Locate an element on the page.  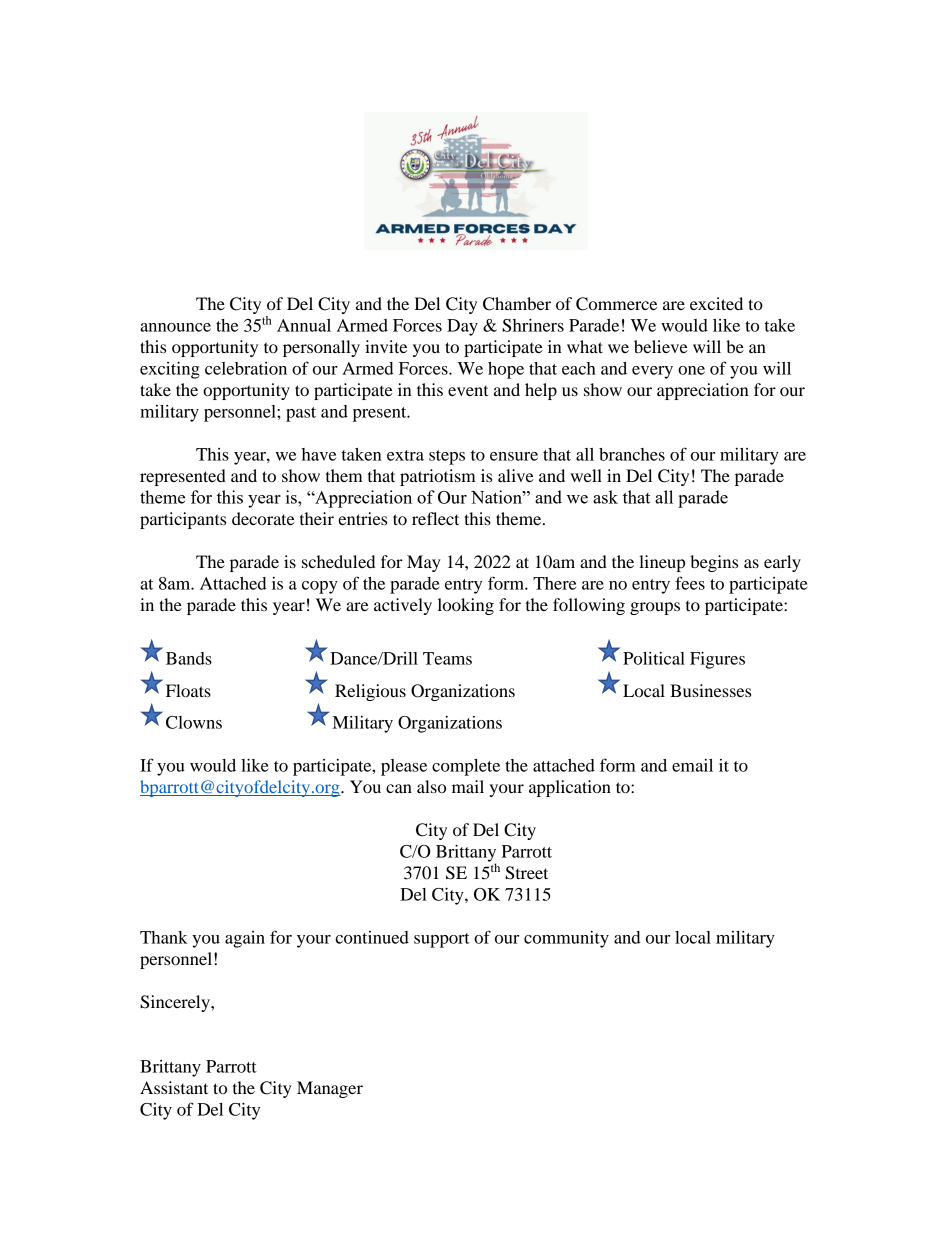
also is located at coordinates (431, 786).
